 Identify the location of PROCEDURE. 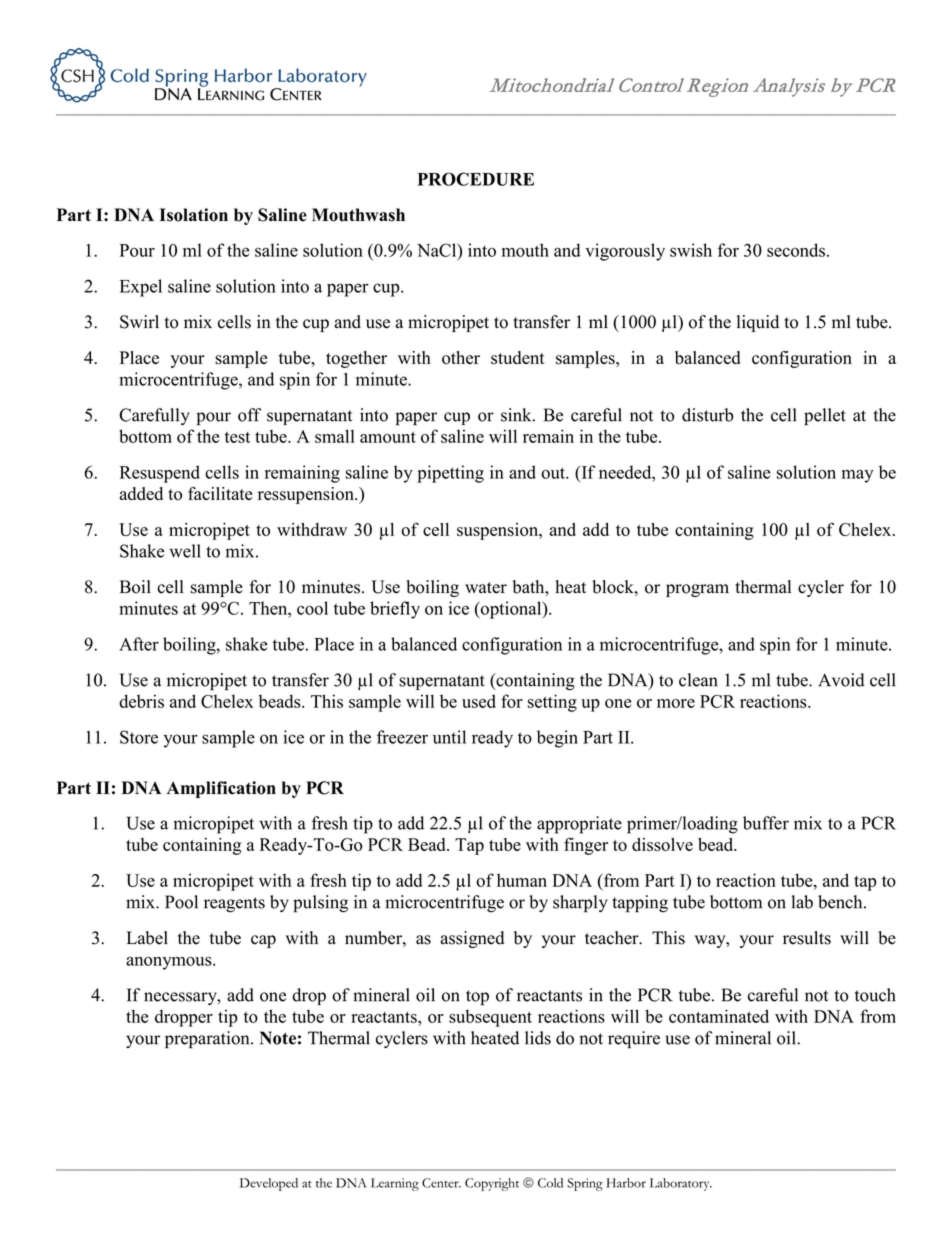
(475, 179).
